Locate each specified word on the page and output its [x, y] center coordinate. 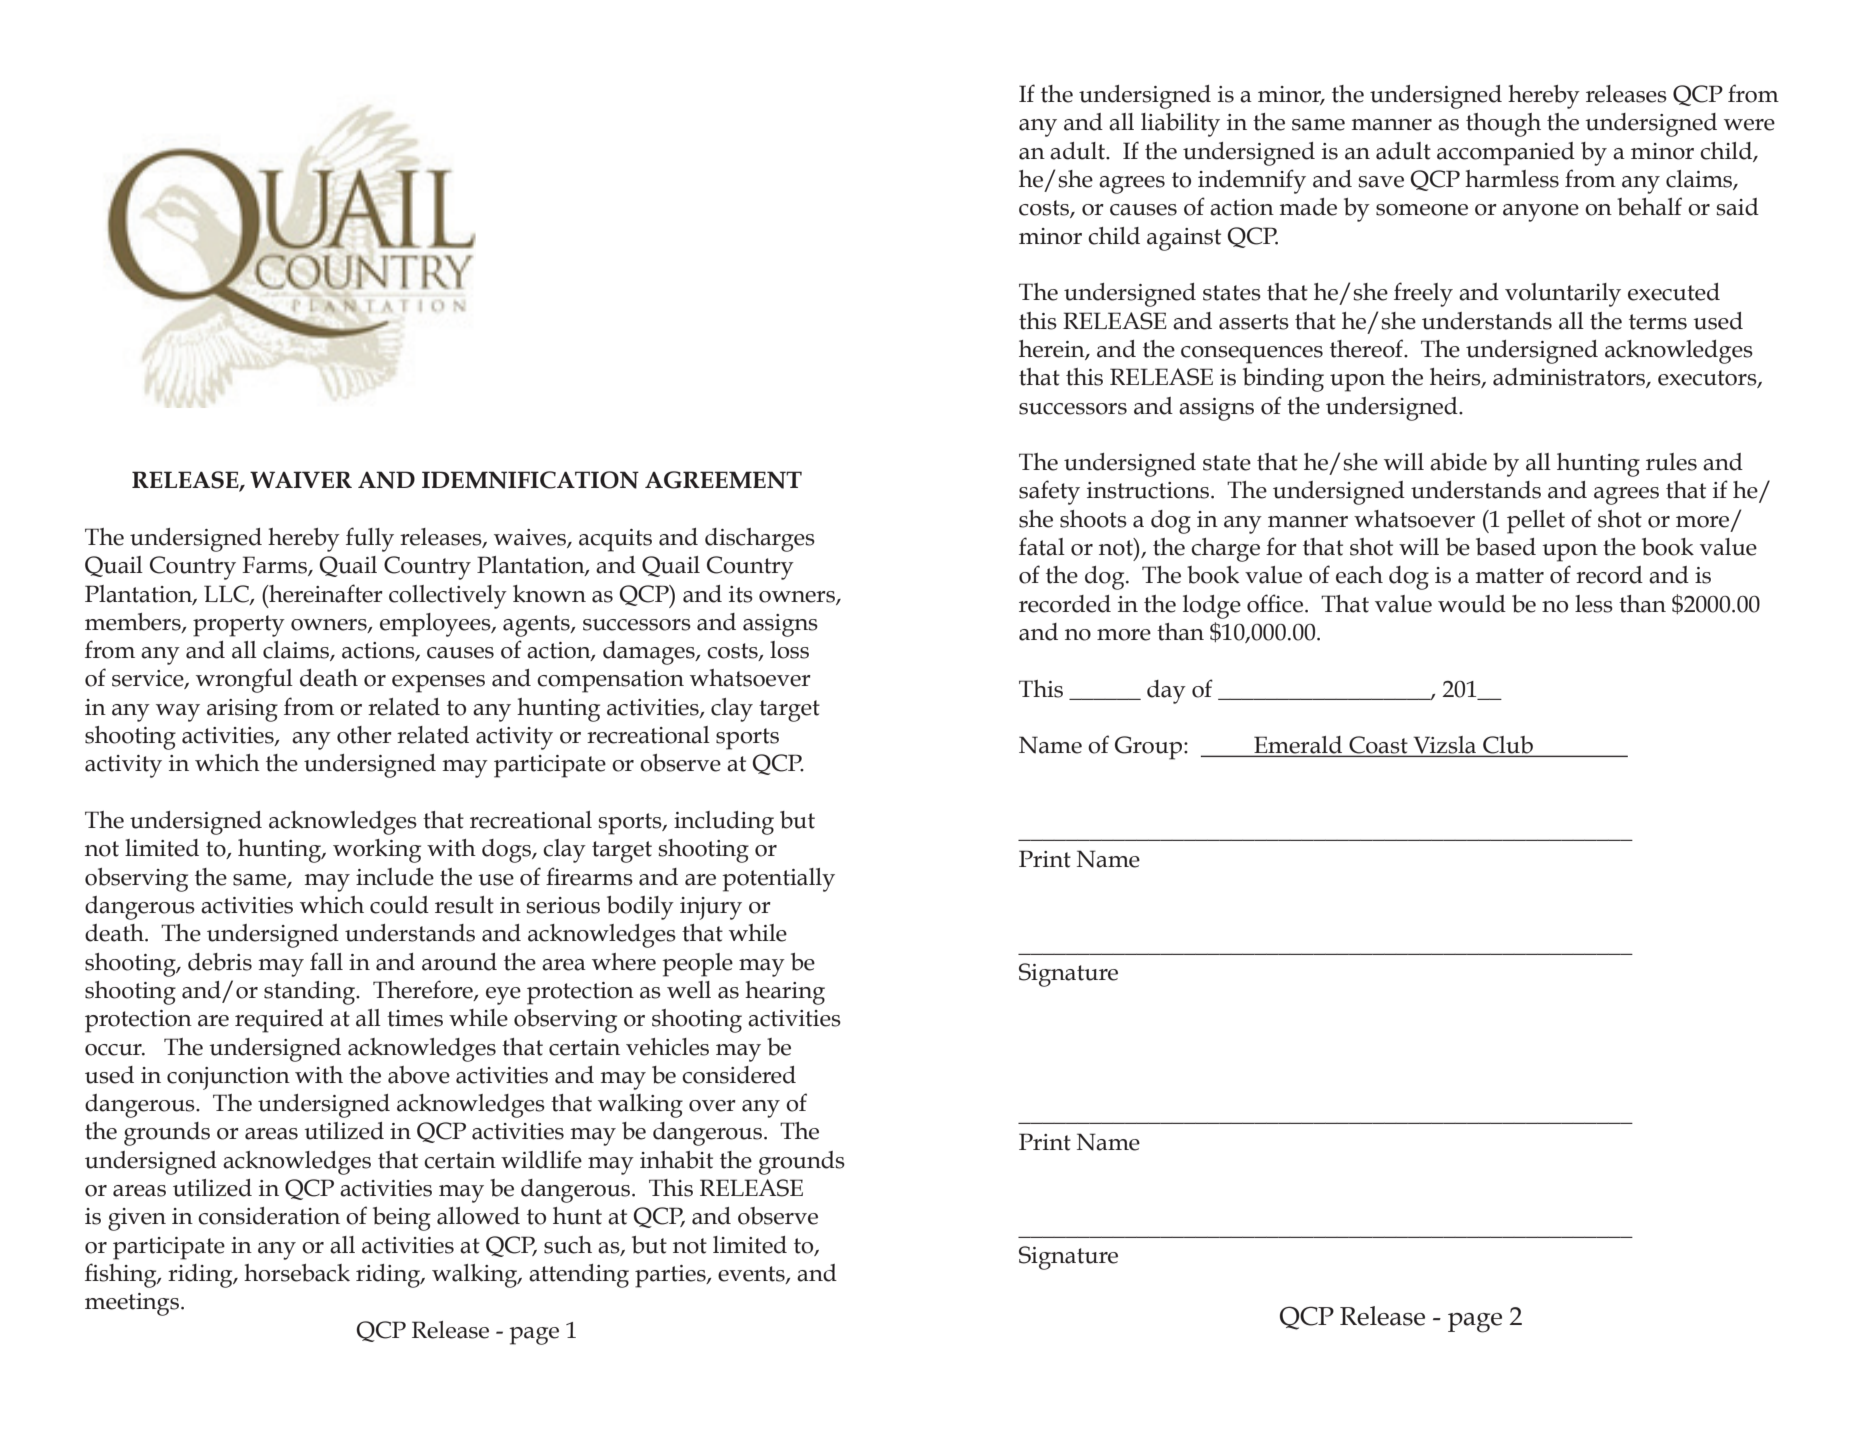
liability [1180, 125]
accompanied [1506, 154]
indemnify [1252, 181]
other [364, 735]
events [752, 1275]
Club [1508, 746]
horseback [297, 1273]
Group [1150, 748]
